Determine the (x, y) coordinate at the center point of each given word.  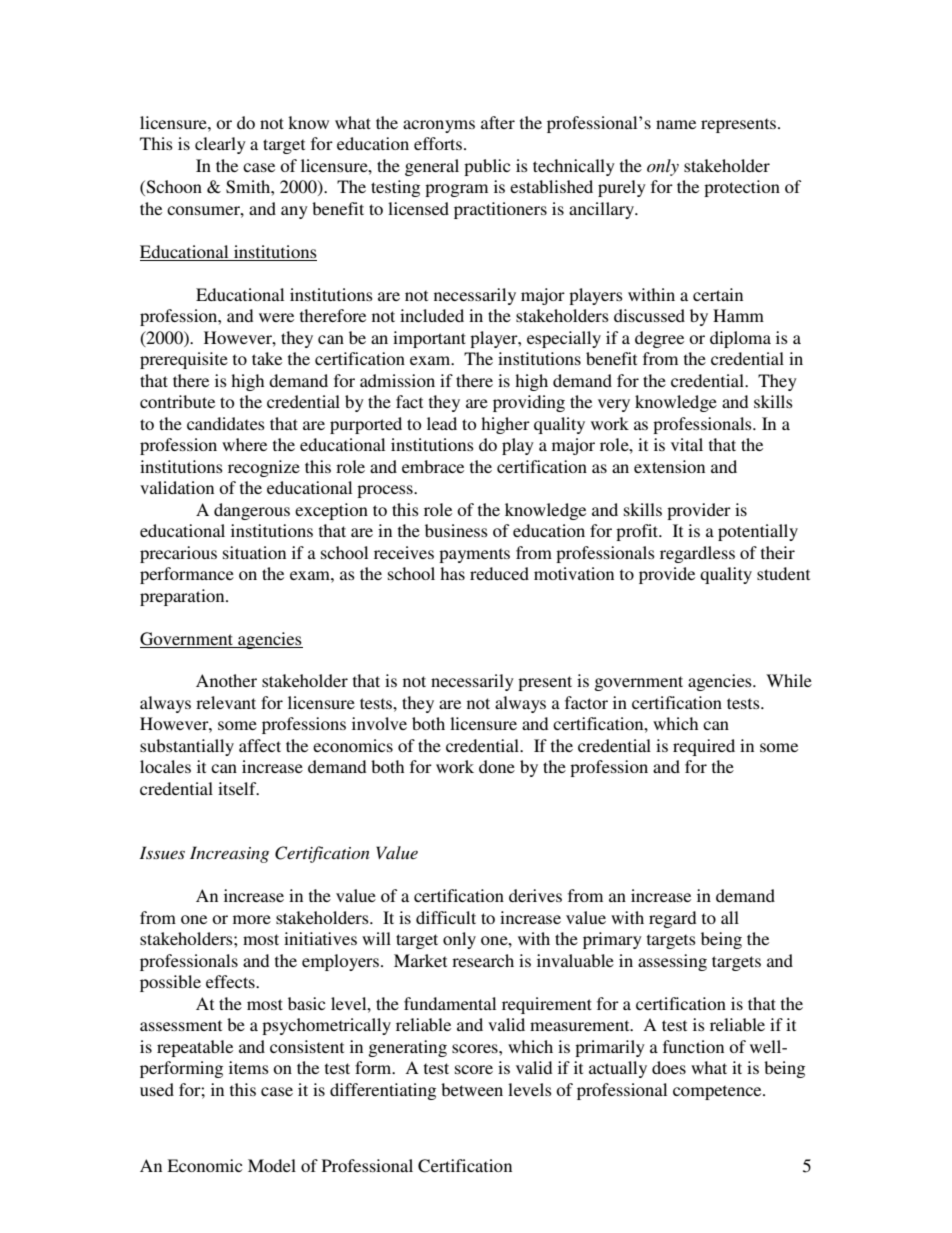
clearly (220, 145)
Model (272, 1165)
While (789, 680)
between (472, 1089)
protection (742, 188)
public (487, 167)
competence (718, 1092)
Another (226, 680)
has (452, 573)
